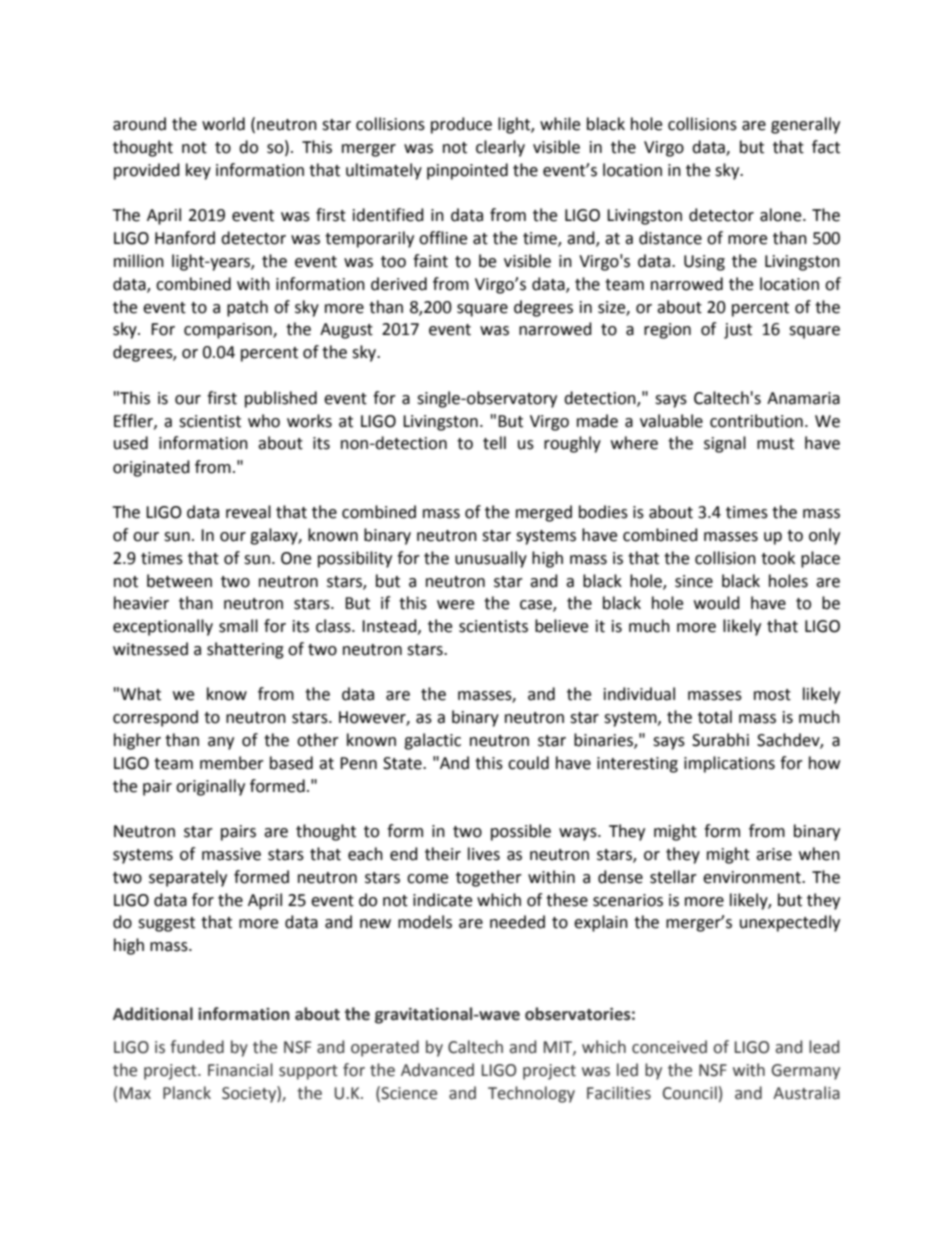  I want to click on arise, so click(774, 854).
